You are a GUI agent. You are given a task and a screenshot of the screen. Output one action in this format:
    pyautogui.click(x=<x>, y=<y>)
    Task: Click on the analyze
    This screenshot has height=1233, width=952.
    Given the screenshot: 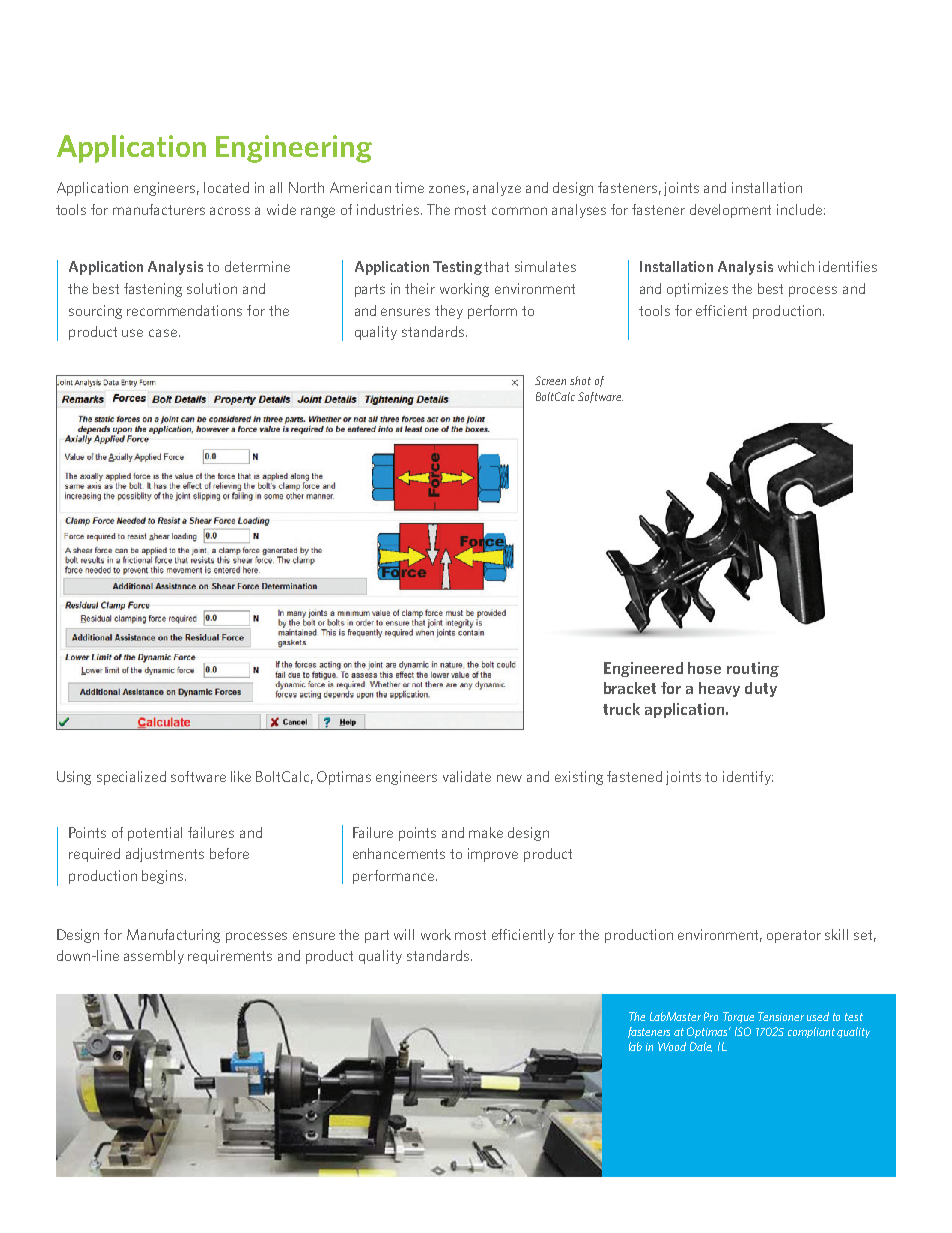 What is the action you would take?
    pyautogui.click(x=497, y=189)
